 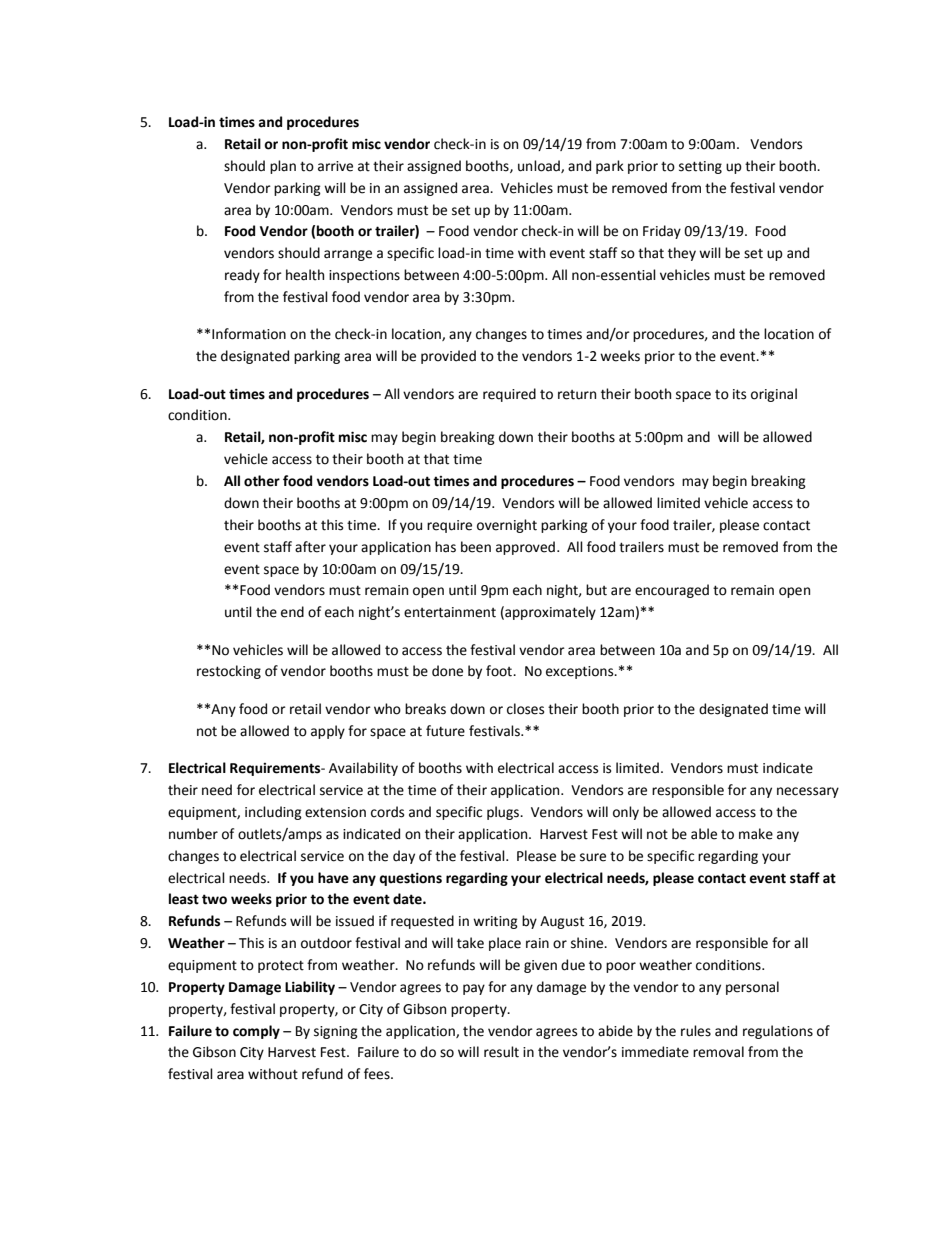 What do you see at coordinates (700, 167) in the screenshot?
I see `setting` at bounding box center [700, 167].
